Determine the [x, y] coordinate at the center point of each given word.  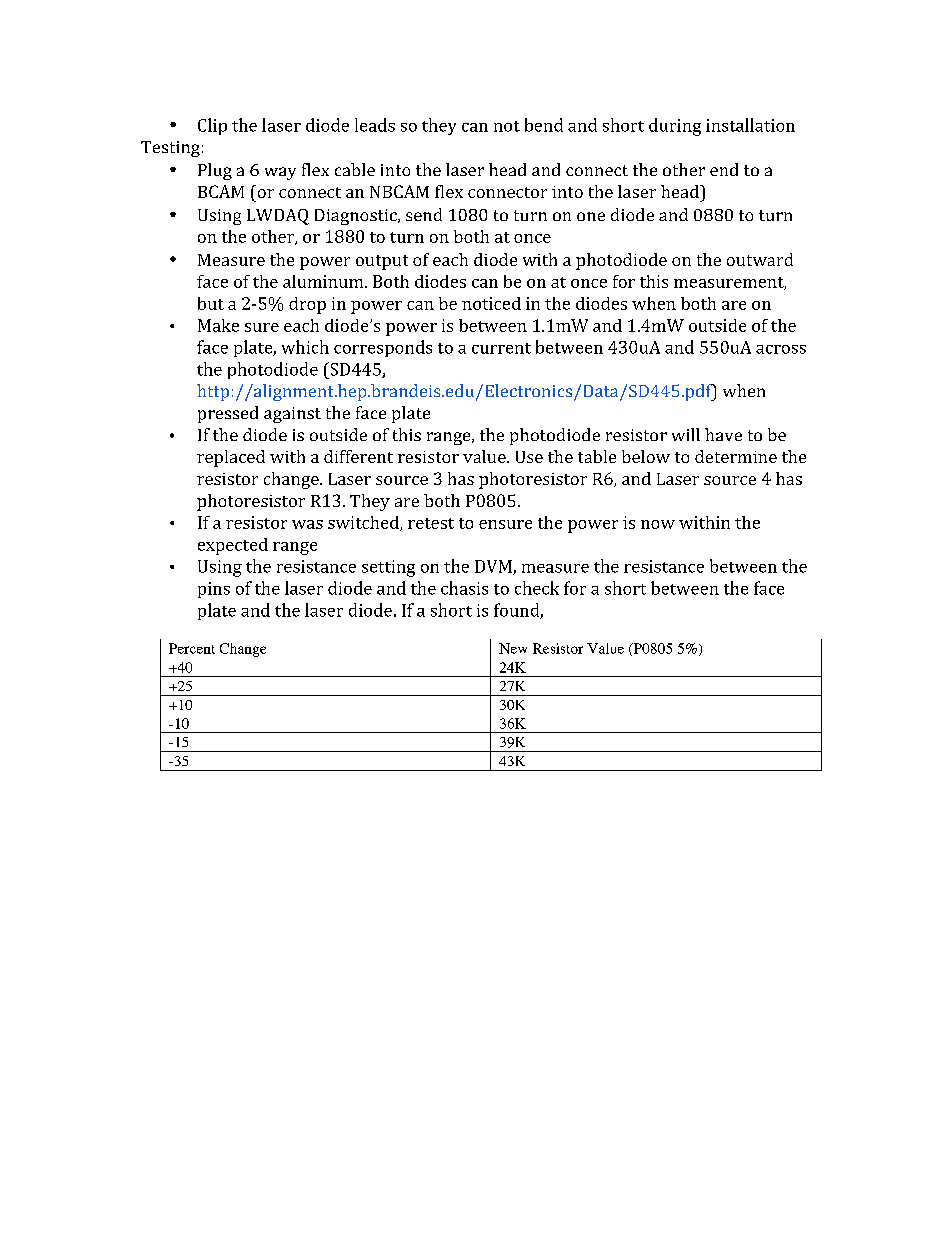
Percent [192, 648]
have [723, 434]
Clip [212, 126]
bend [544, 125]
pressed [228, 414]
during [675, 127]
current [501, 348]
